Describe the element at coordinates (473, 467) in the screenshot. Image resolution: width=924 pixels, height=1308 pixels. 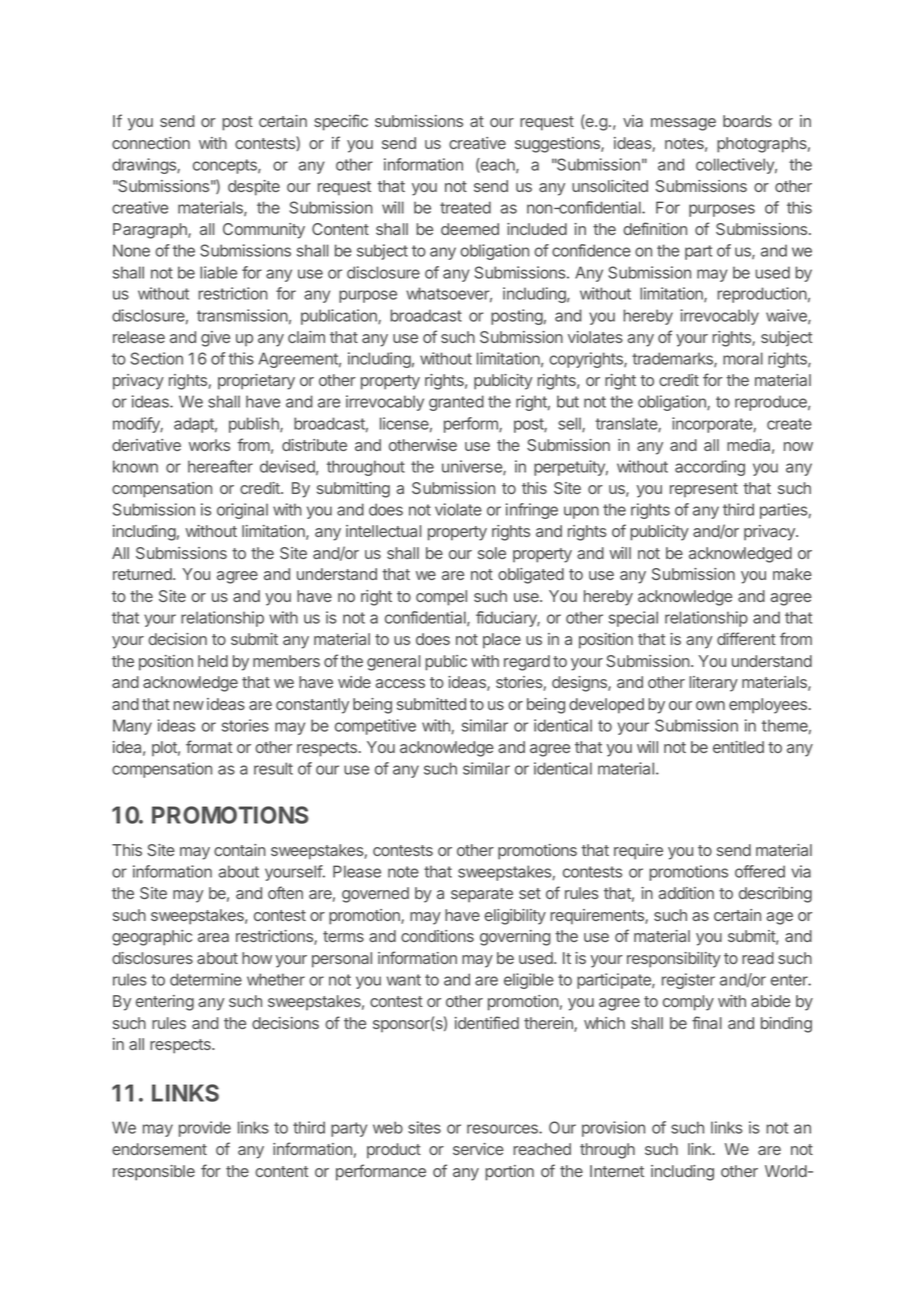
I see `universe` at that location.
